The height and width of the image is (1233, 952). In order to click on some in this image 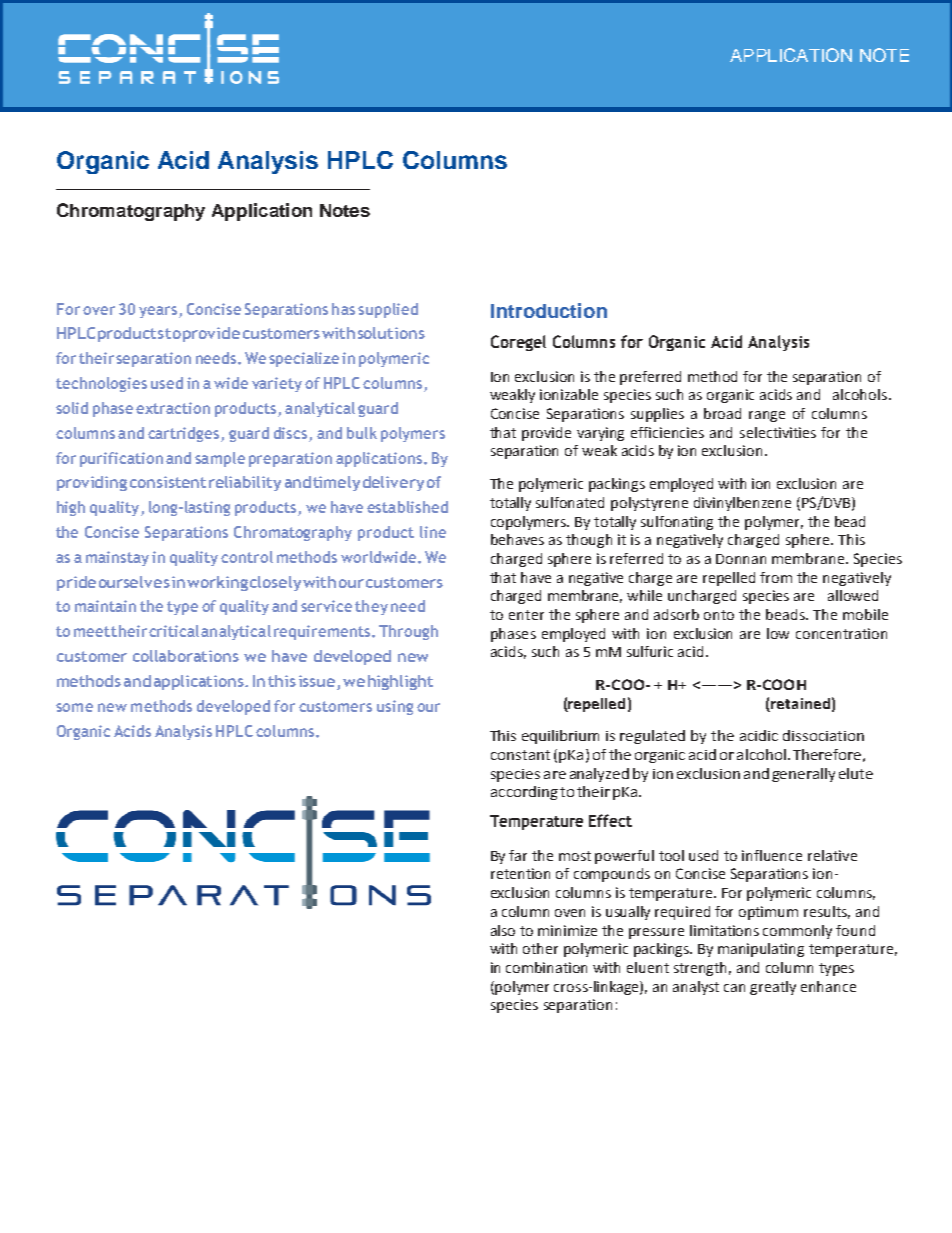, I will do `click(74, 707)`.
